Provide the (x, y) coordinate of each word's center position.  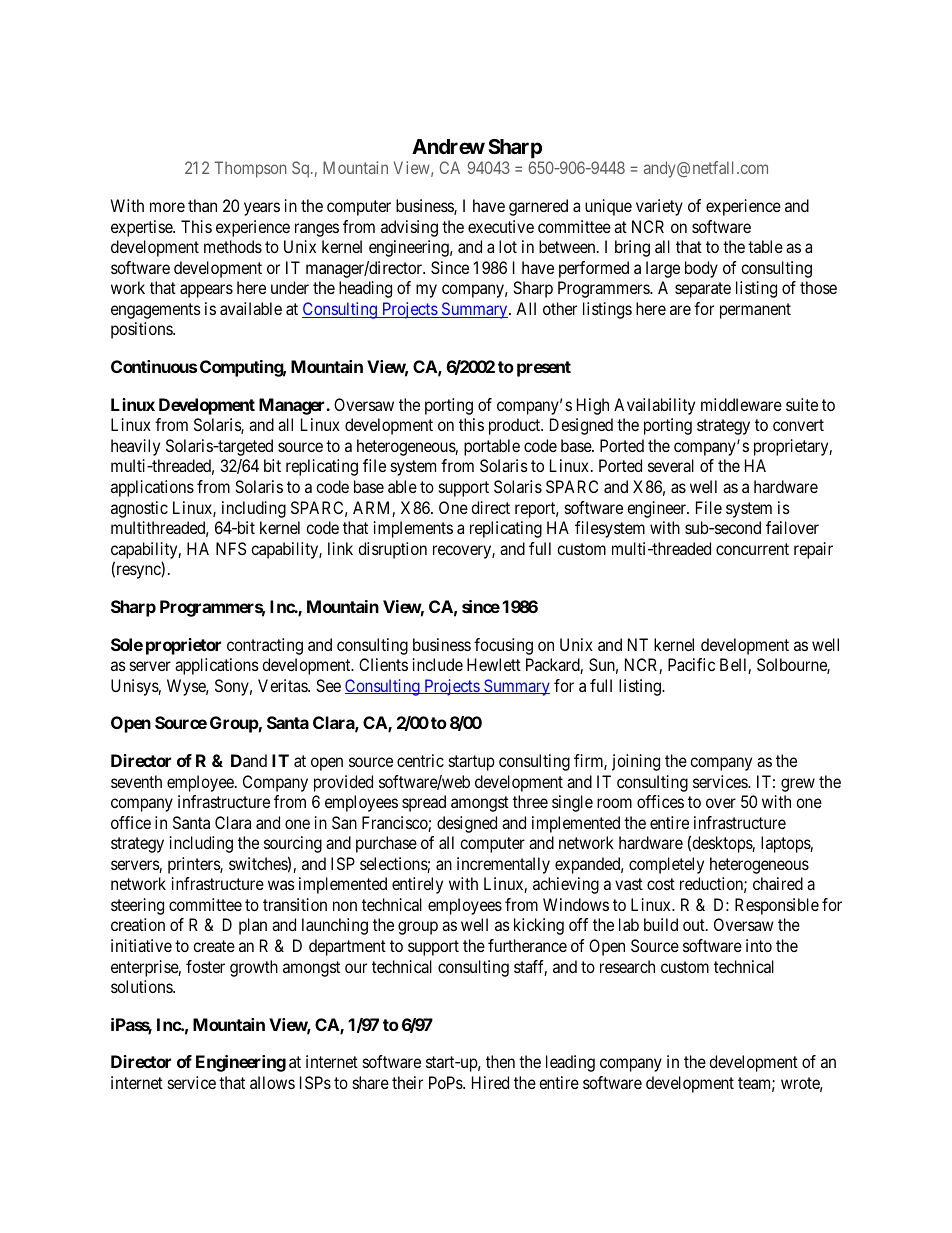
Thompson (250, 169)
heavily (135, 447)
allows (272, 1082)
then (500, 1061)
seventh (136, 781)
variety (659, 207)
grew (798, 785)
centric (420, 760)
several (671, 465)
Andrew (448, 146)
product (516, 426)
